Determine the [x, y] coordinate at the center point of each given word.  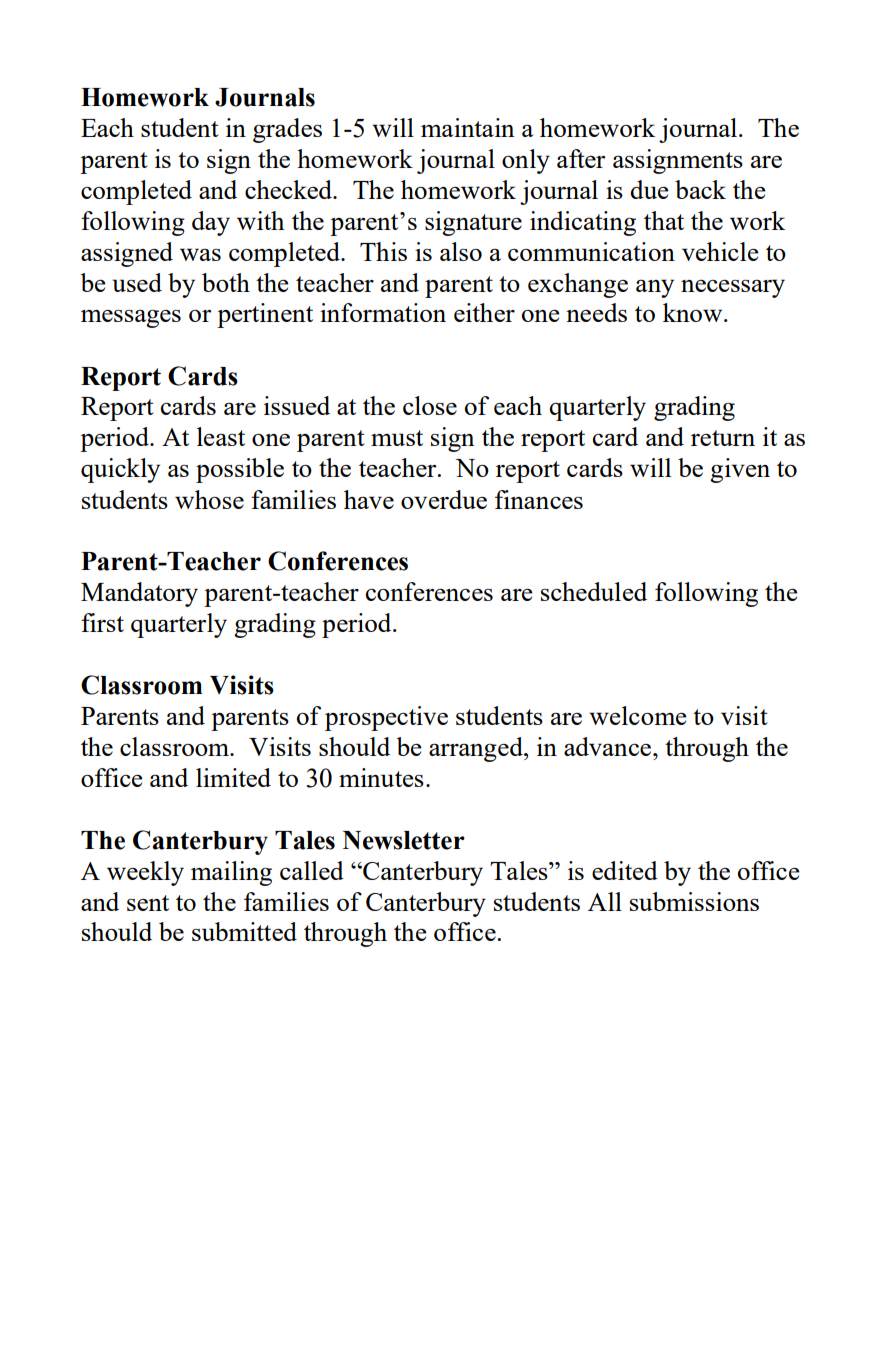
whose [209, 499]
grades [287, 130]
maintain [468, 127]
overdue [444, 499]
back [700, 189]
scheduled [594, 591]
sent [148, 903]
